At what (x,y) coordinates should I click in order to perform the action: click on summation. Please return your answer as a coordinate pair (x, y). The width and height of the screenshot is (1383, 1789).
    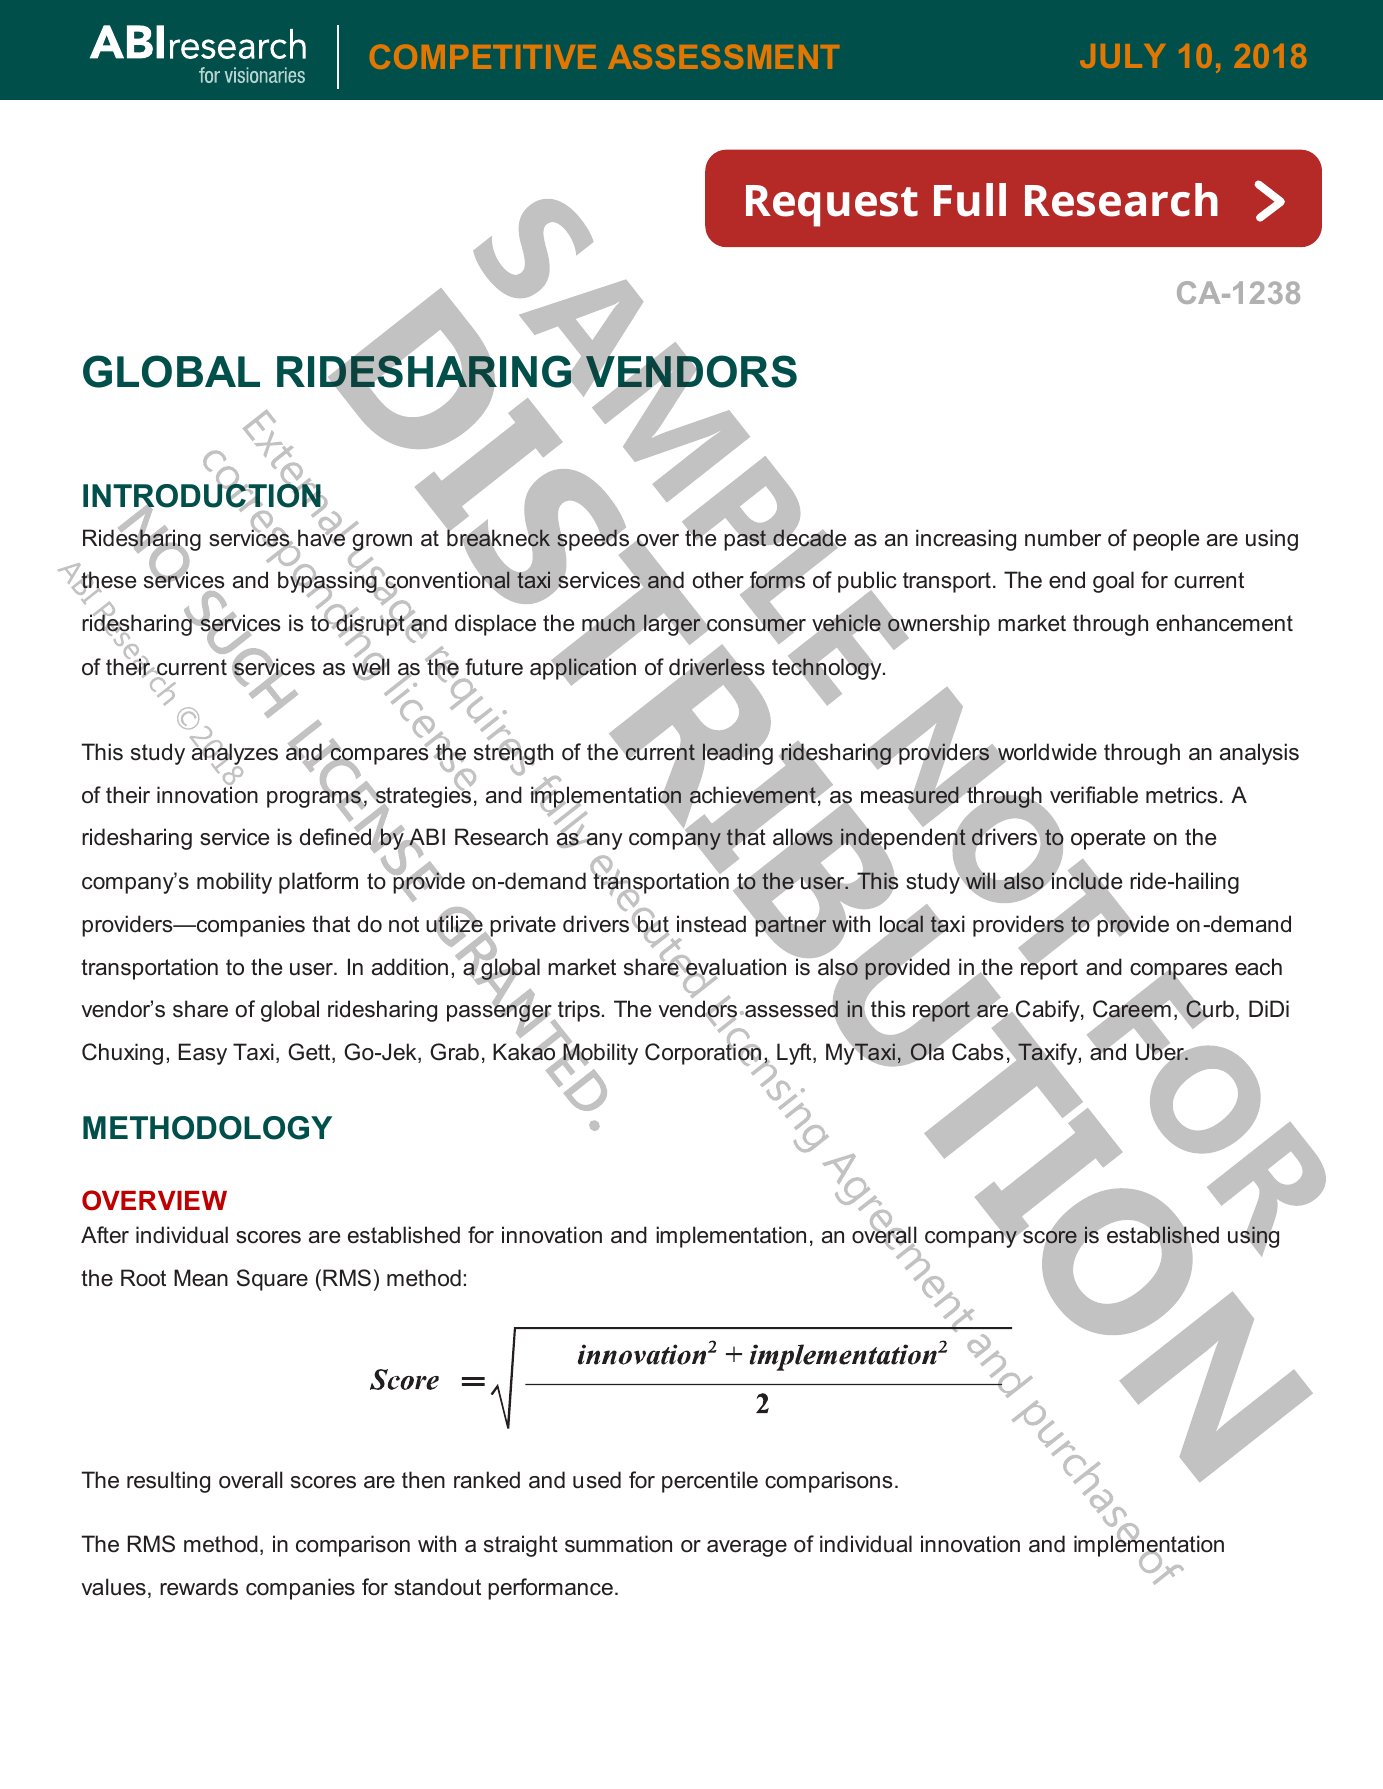
    Looking at the image, I should click on (618, 1544).
